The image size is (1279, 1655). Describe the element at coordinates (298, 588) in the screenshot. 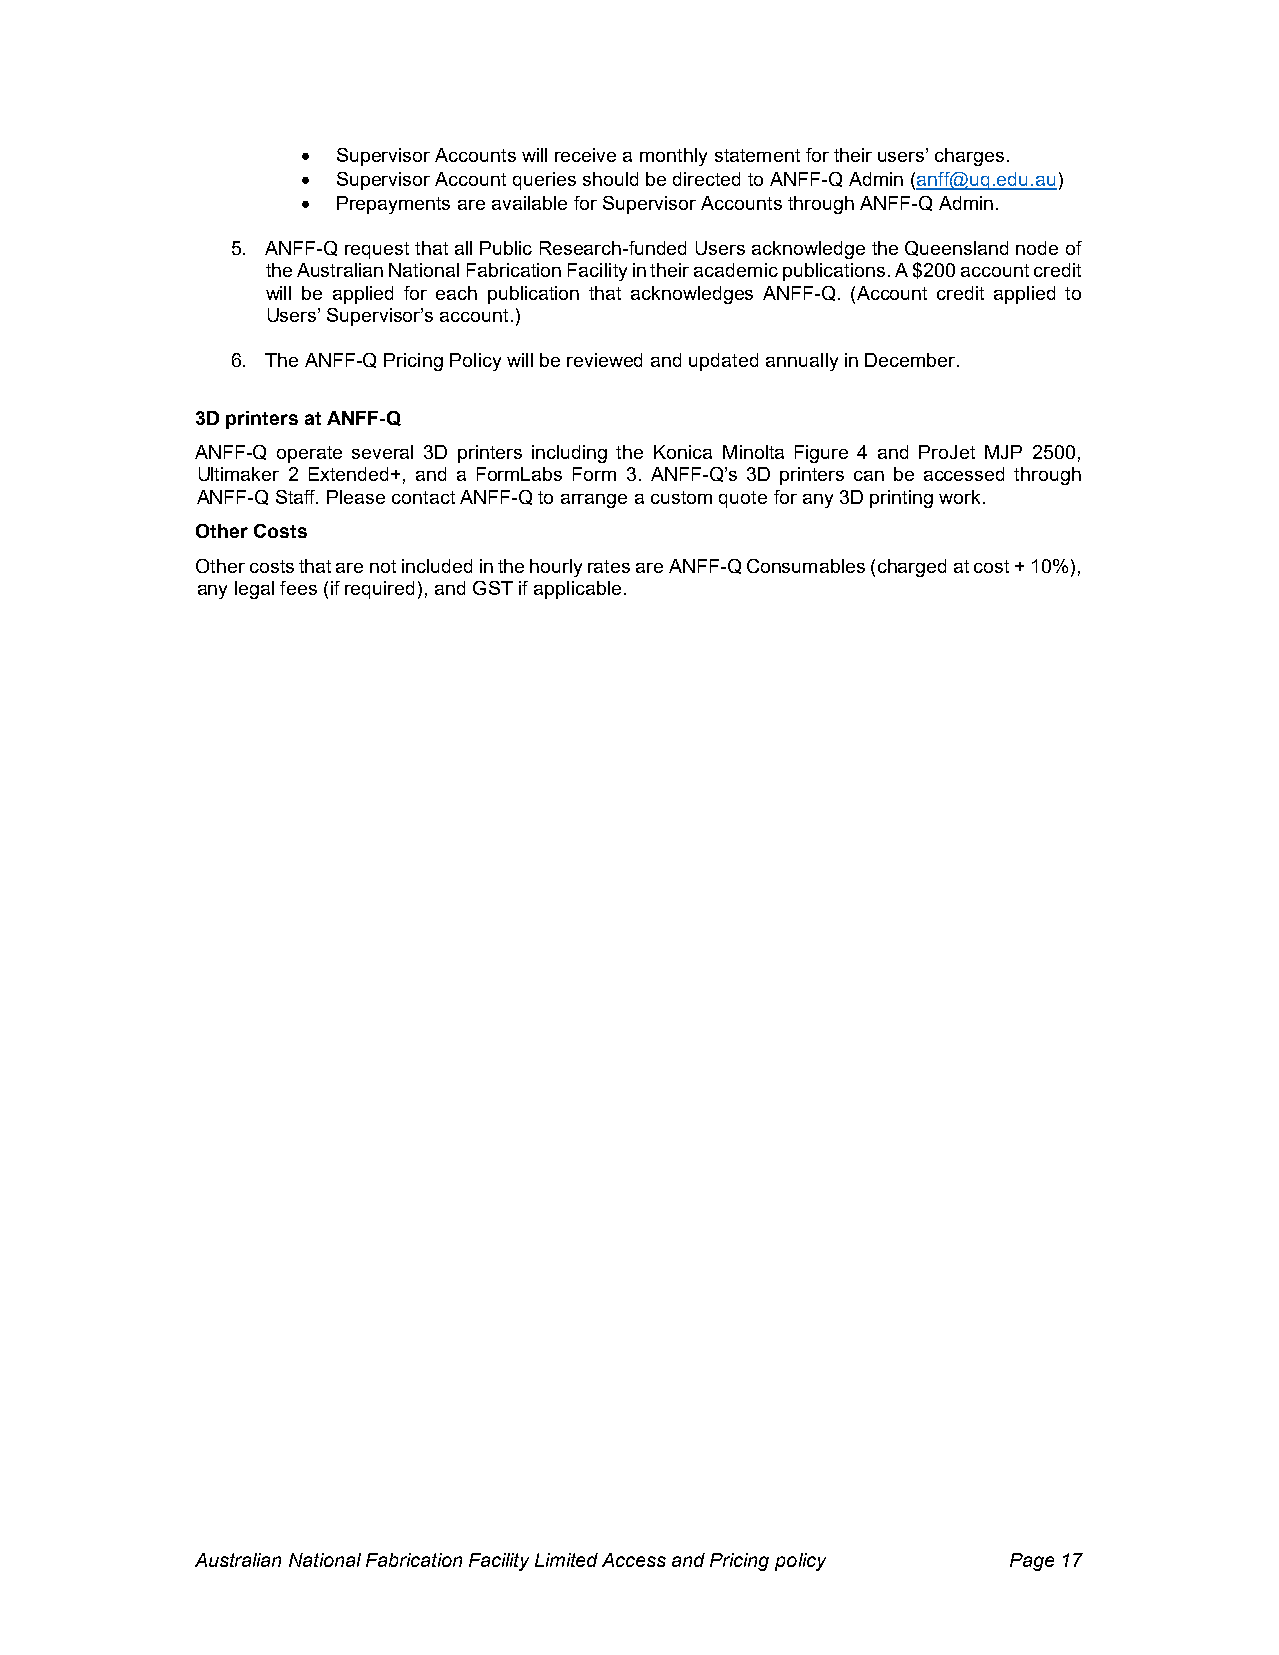

I see `fees` at that location.
